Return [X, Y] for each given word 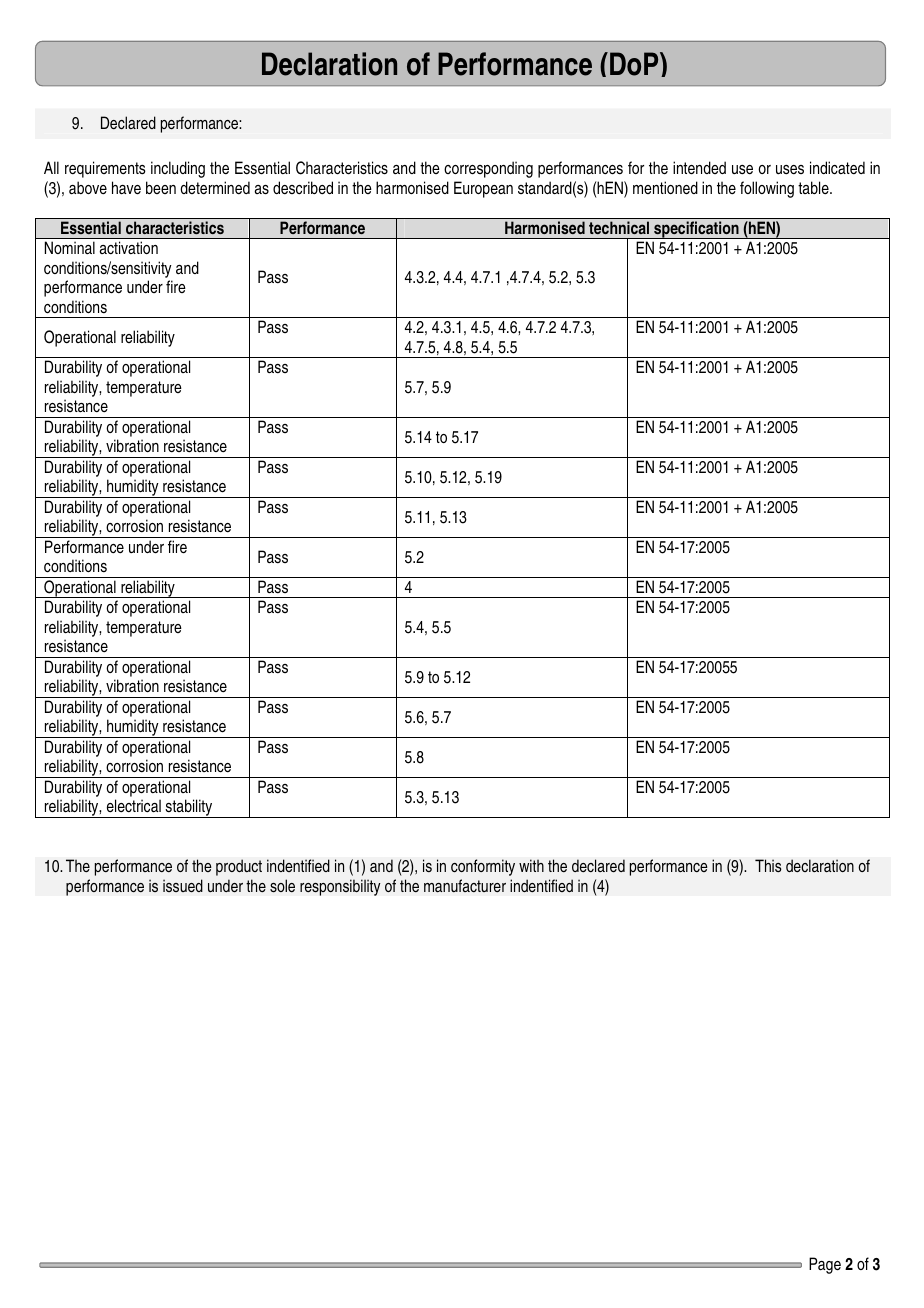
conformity [483, 867]
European [483, 189]
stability [189, 808]
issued [183, 886]
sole [282, 886]
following [767, 189]
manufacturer [465, 885]
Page [825, 1265]
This [768, 865]
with [531, 865]
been [161, 187]
